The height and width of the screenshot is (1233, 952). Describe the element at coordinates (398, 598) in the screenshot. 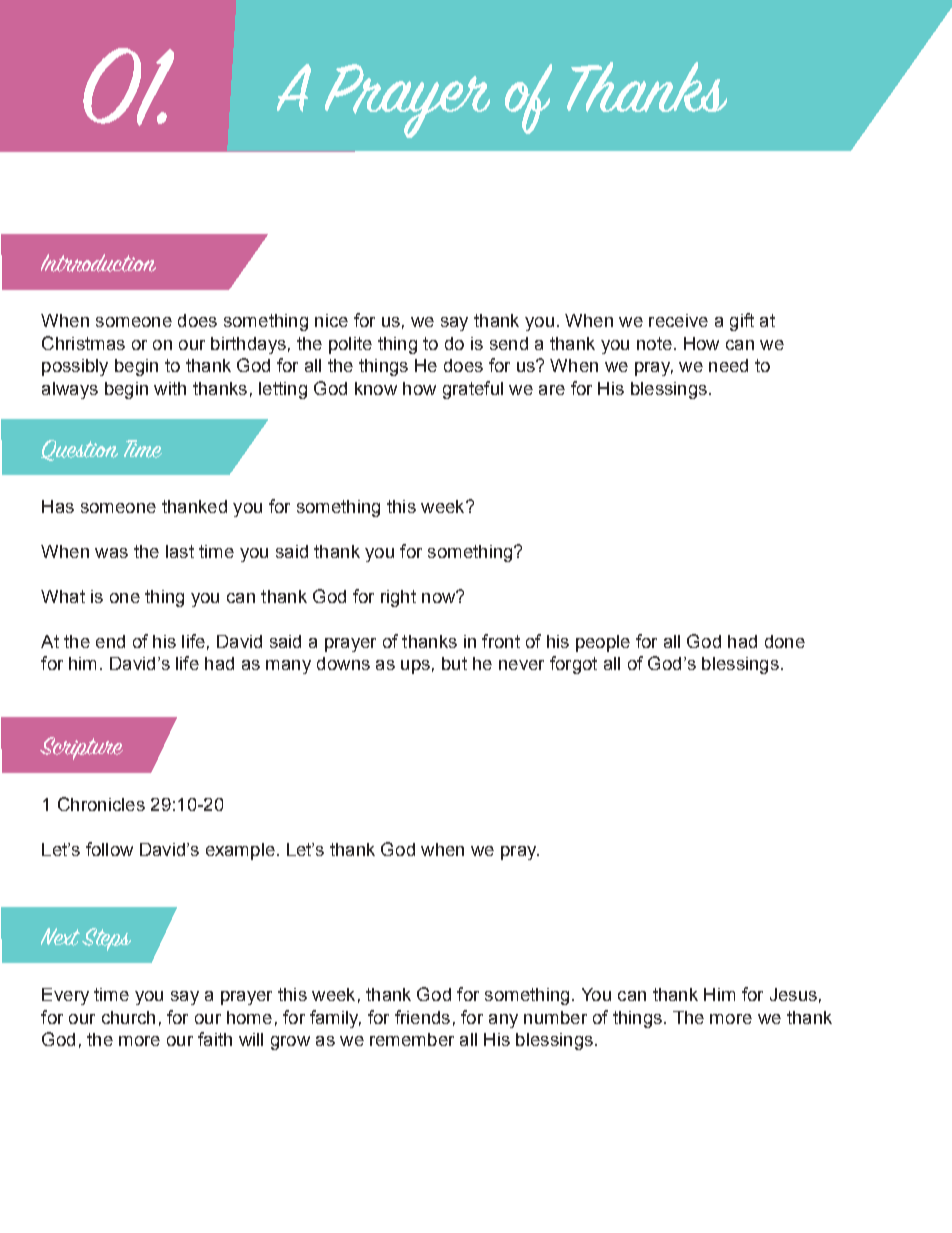

I see `right` at that location.
